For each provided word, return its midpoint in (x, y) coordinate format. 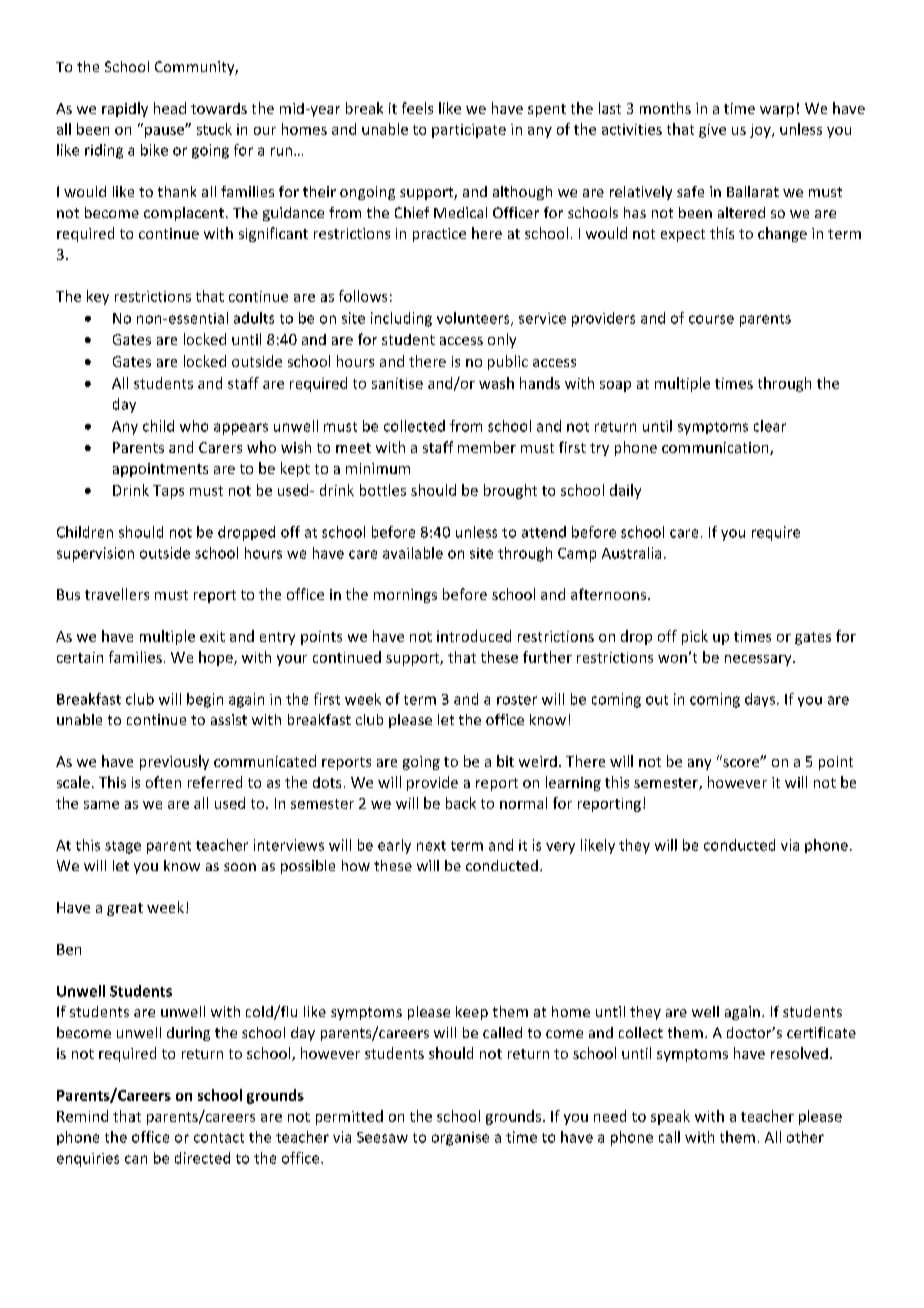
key (98, 297)
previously (174, 762)
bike (154, 150)
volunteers (474, 319)
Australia (631, 553)
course (711, 319)
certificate (821, 1032)
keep (472, 1013)
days (760, 700)
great (125, 909)
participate (469, 131)
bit (505, 761)
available (413, 553)
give (712, 131)
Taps (168, 492)
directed (202, 1158)
